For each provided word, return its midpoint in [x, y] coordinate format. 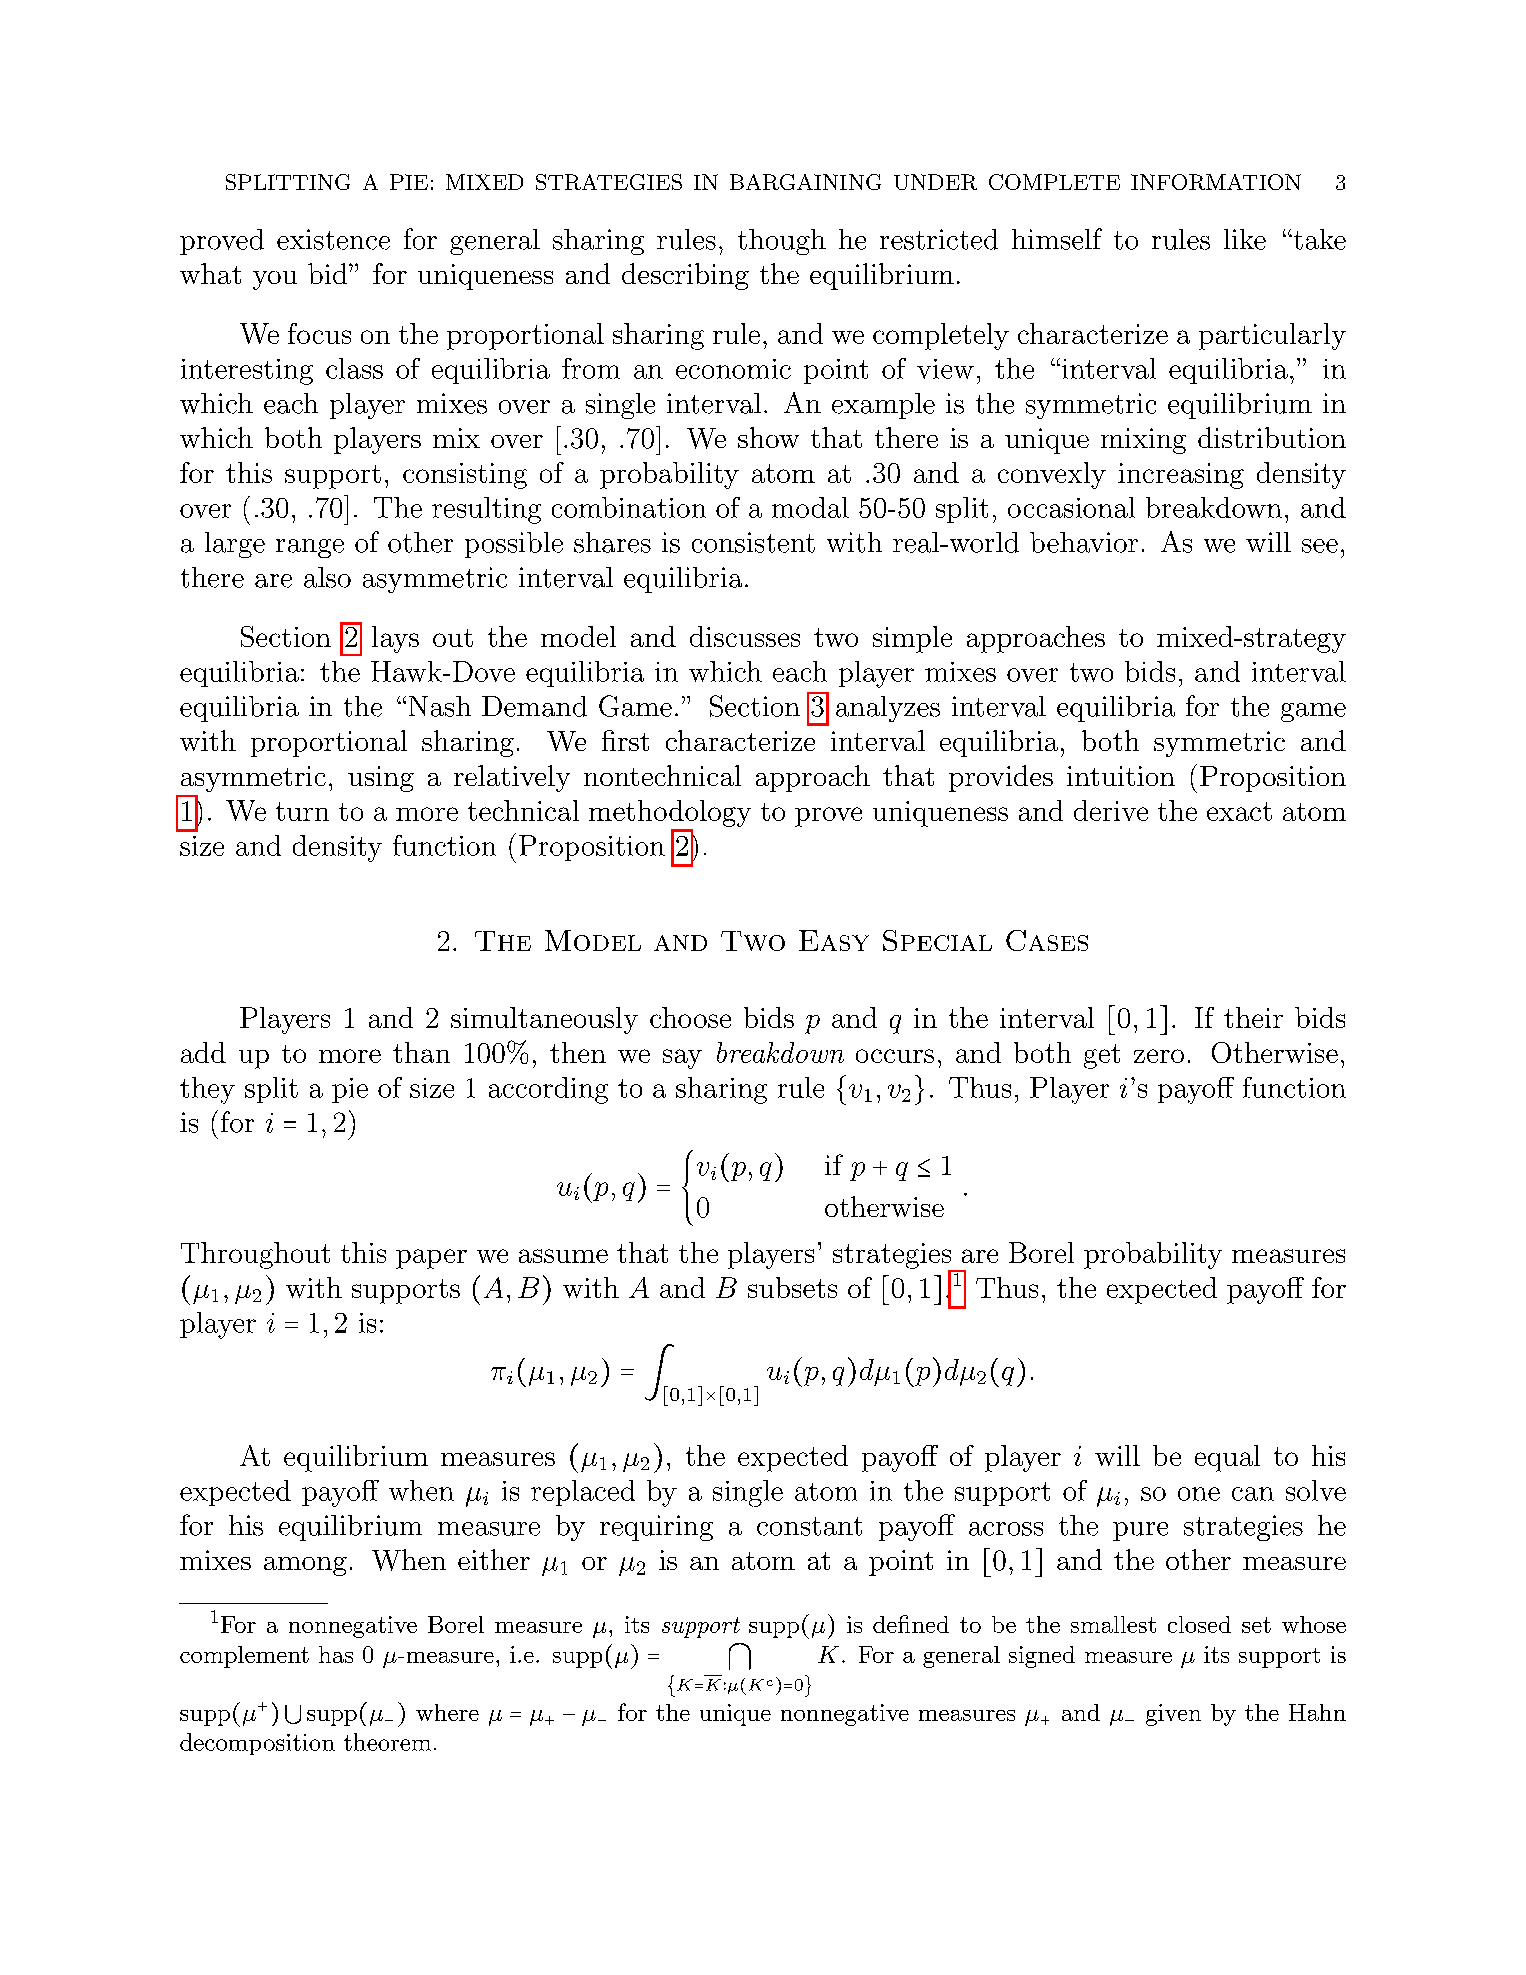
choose [690, 1017]
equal [1227, 1458]
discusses [745, 636]
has [336, 1654]
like [1245, 239]
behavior [1084, 542]
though [782, 242]
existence [333, 239]
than [421, 1052]
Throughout [255, 1255]
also [327, 577]
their [1253, 1017]
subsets [792, 1287]
